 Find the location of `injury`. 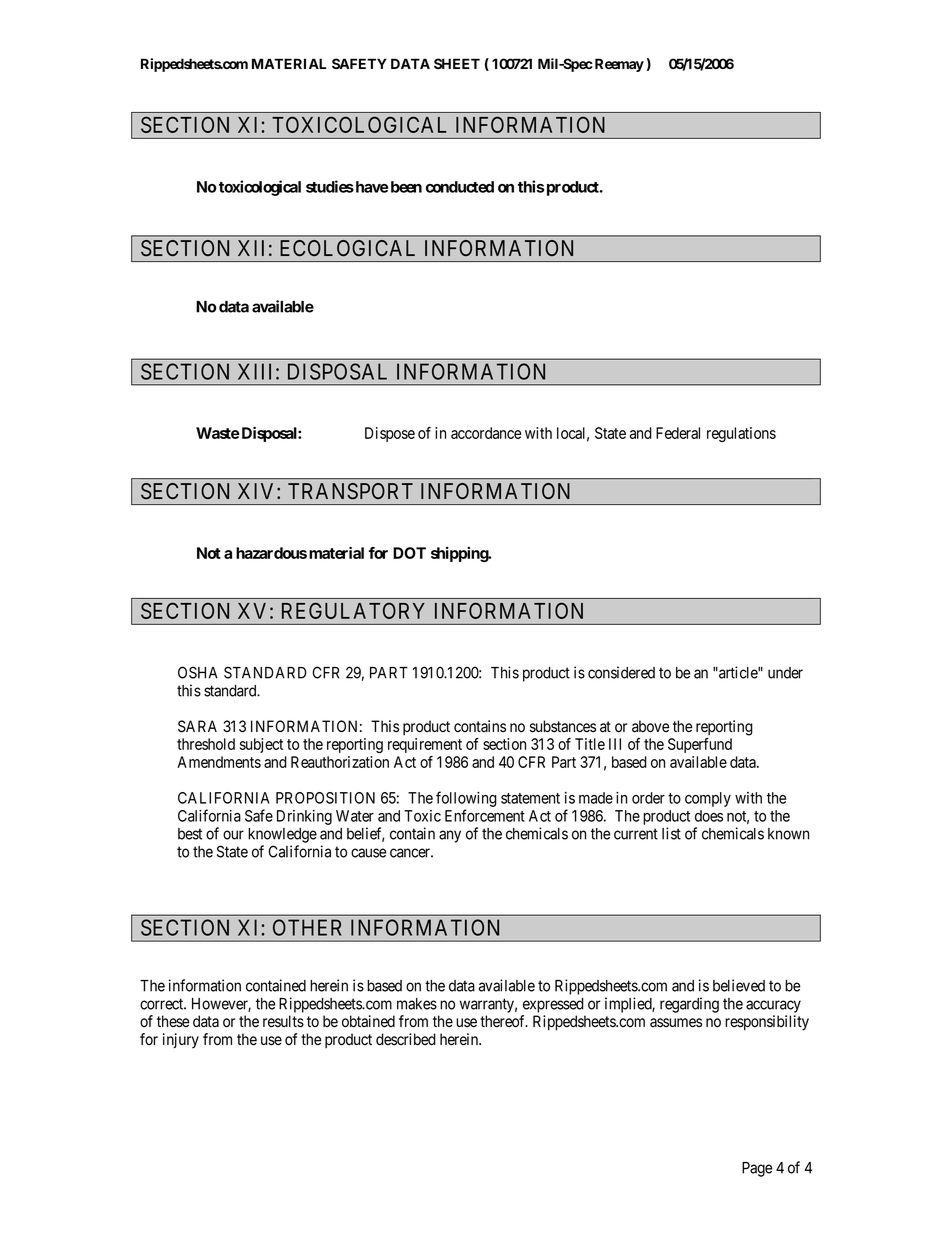

injury is located at coordinates (181, 1041).
